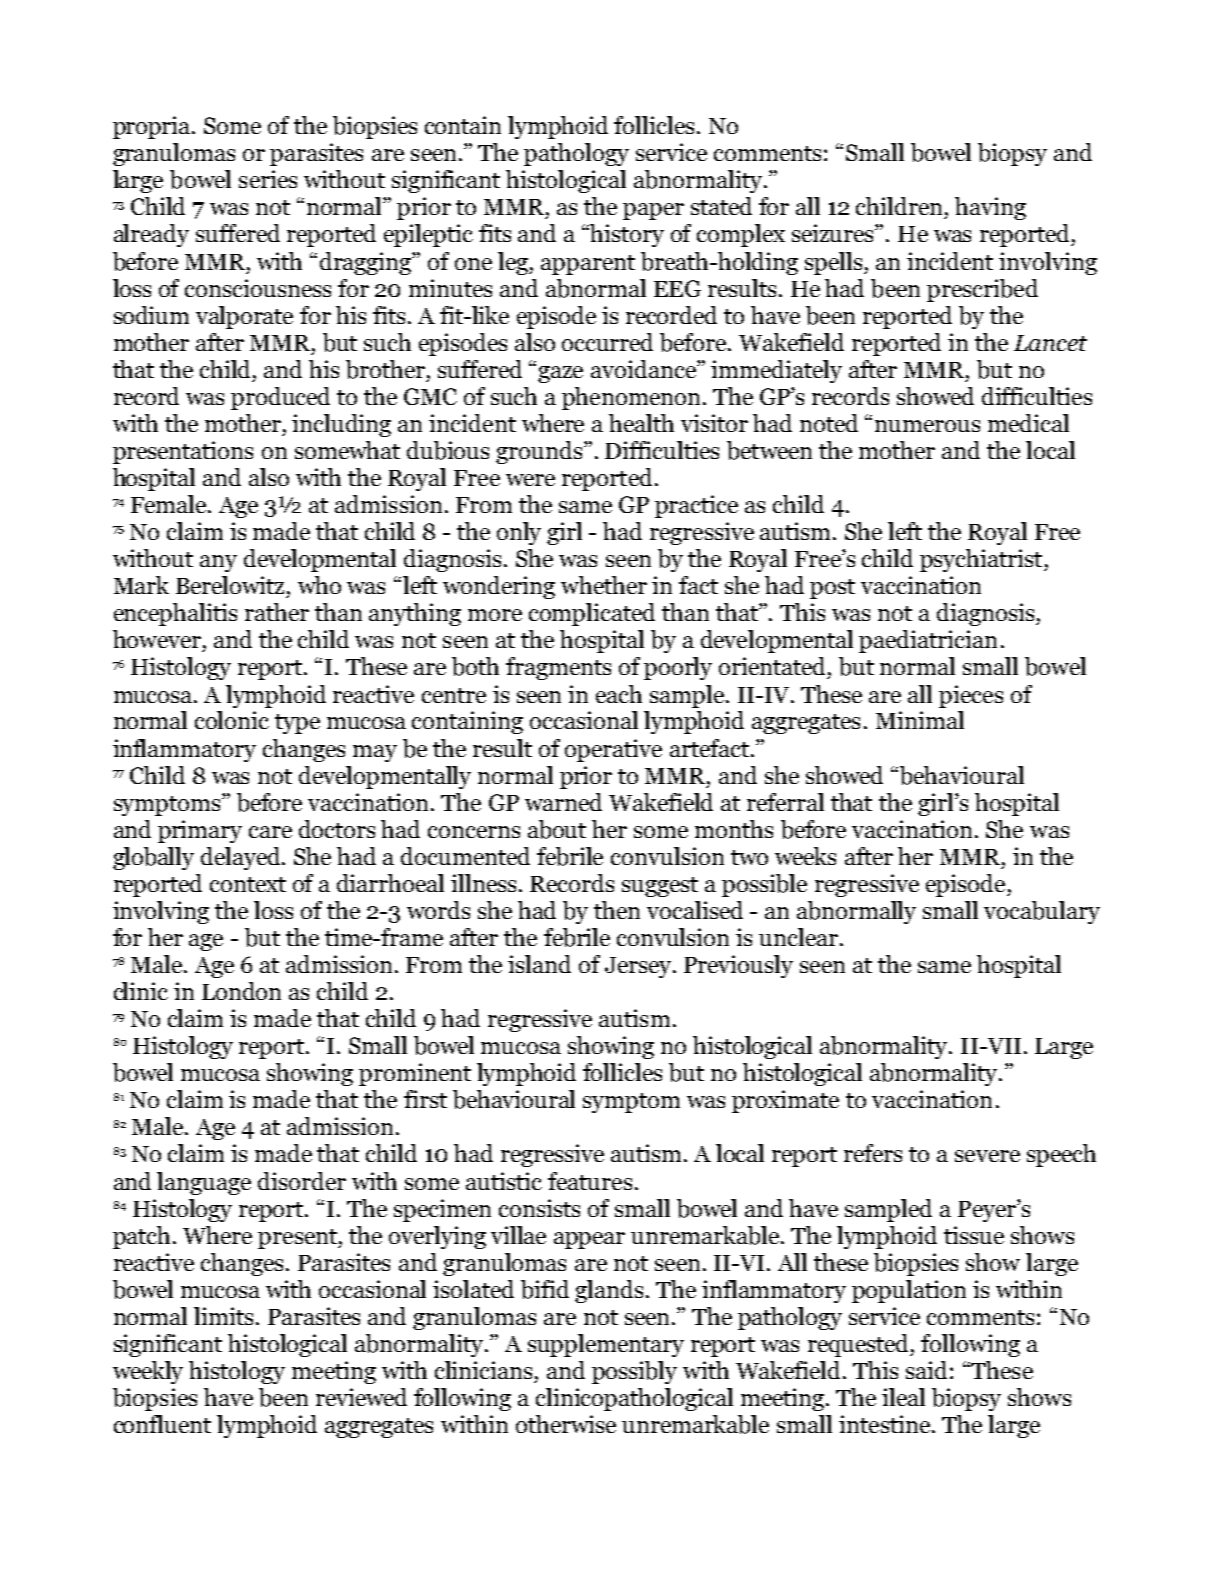 This screenshot has height=1570, width=1213. I want to click on Minimal, so click(920, 720).
